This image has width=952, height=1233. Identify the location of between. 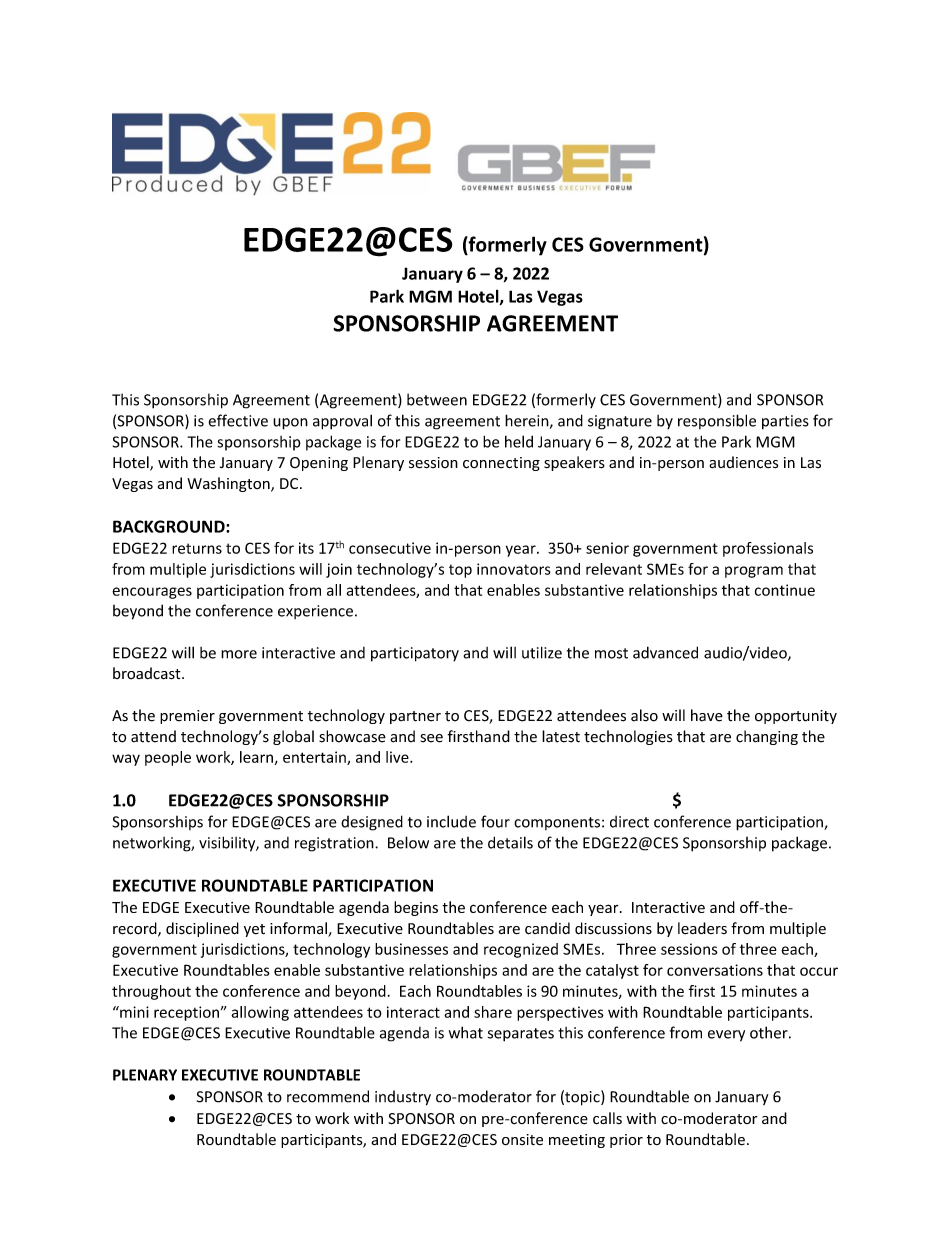
(437, 399).
